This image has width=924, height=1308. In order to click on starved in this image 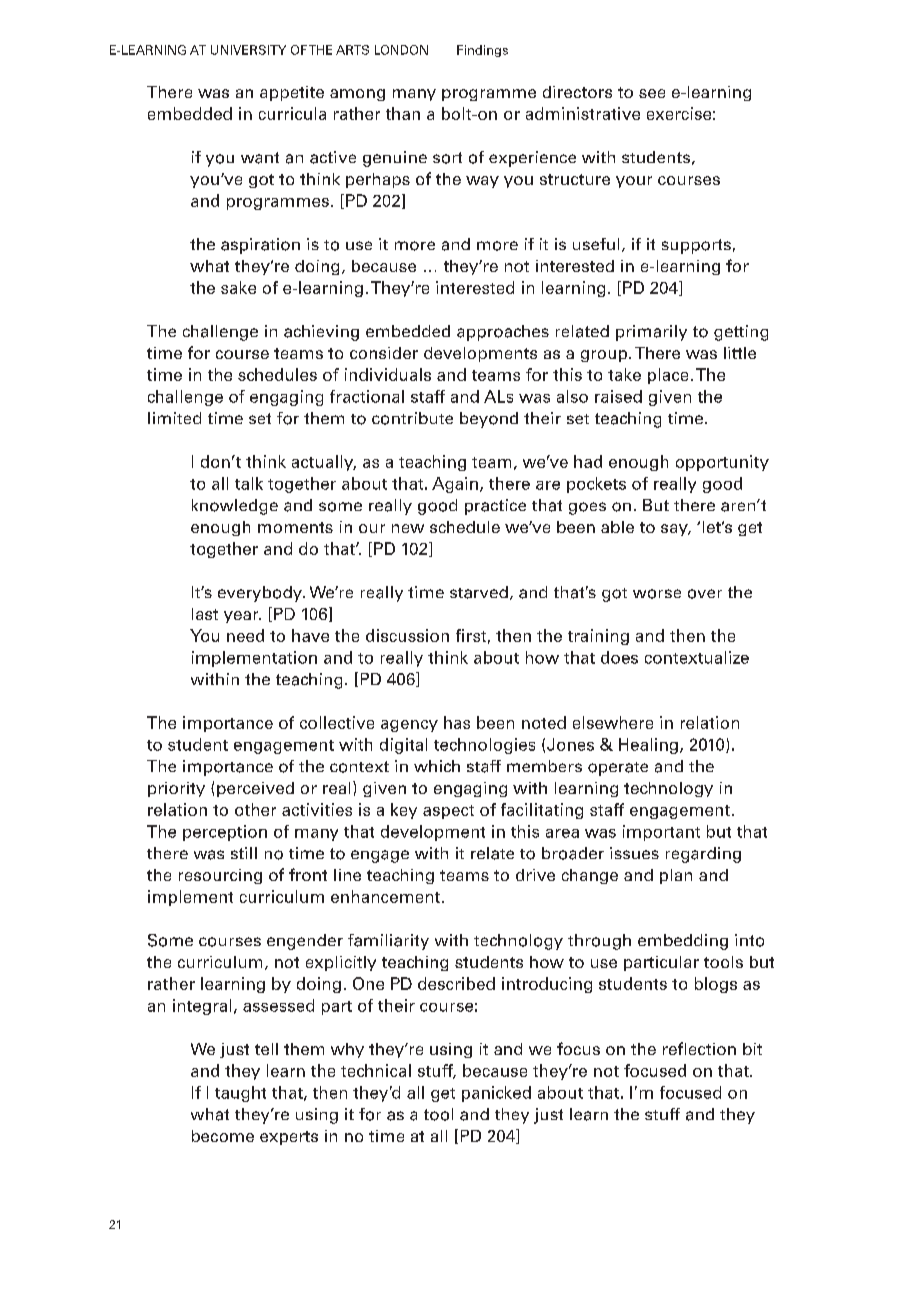, I will do `click(479, 592)`.
